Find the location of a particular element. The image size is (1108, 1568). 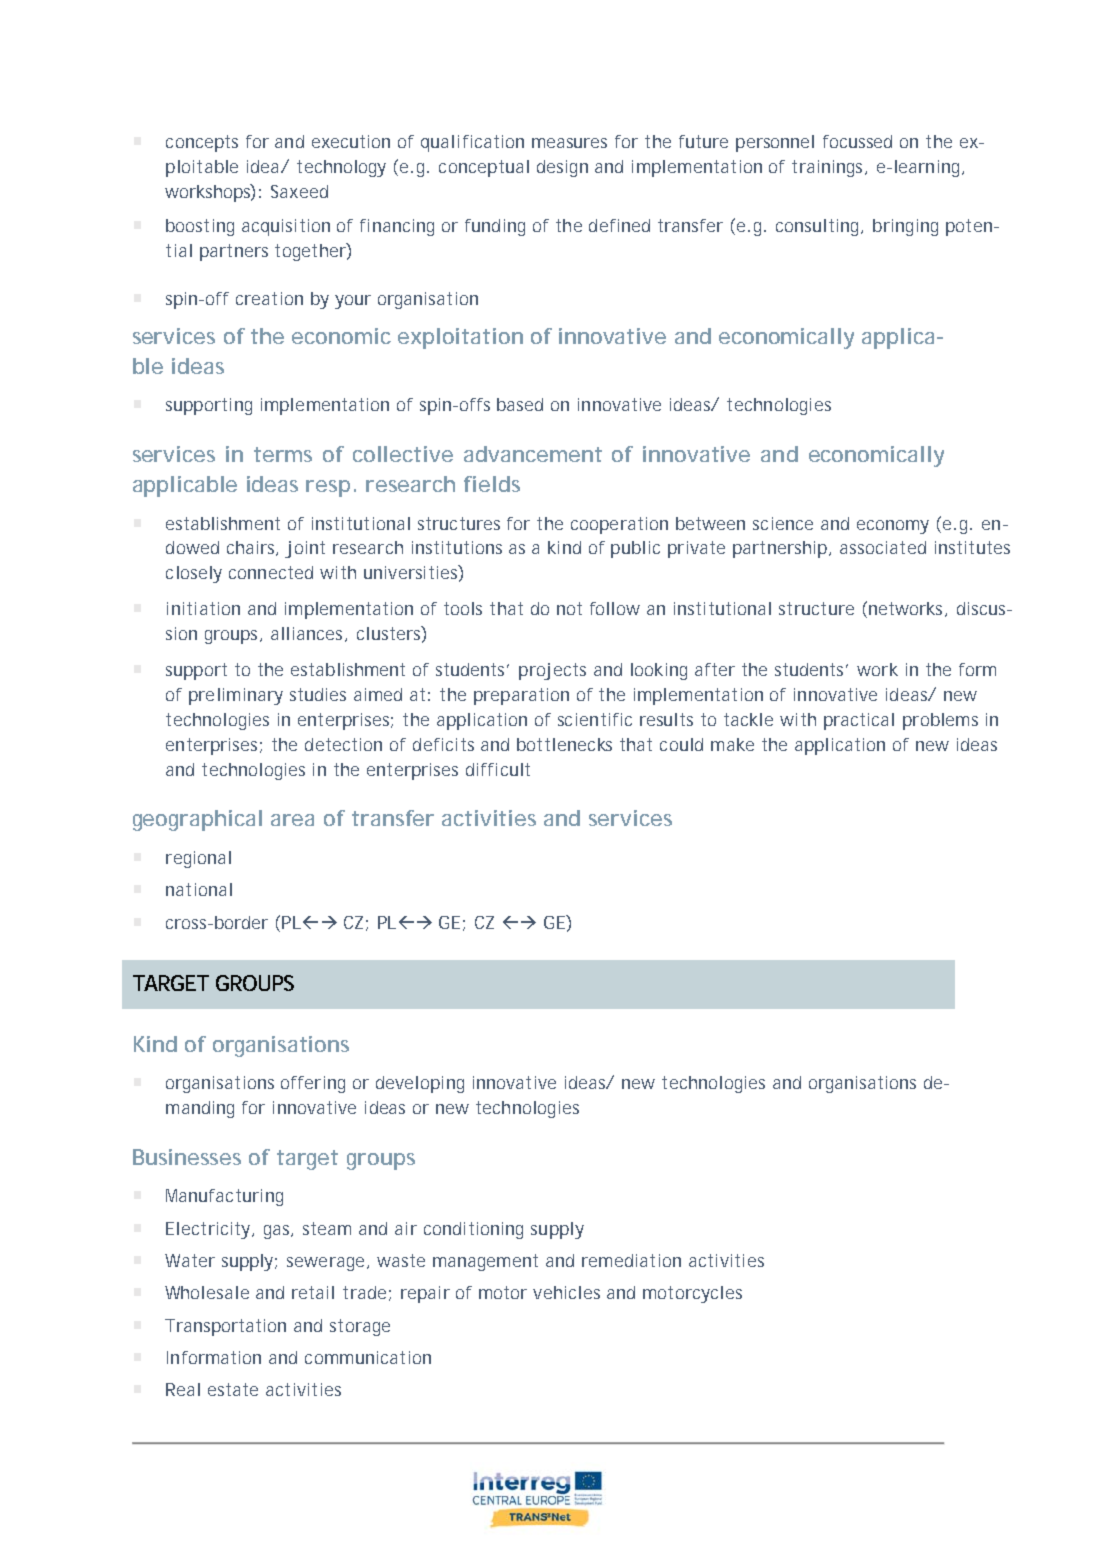

remediation is located at coordinates (631, 1260).
